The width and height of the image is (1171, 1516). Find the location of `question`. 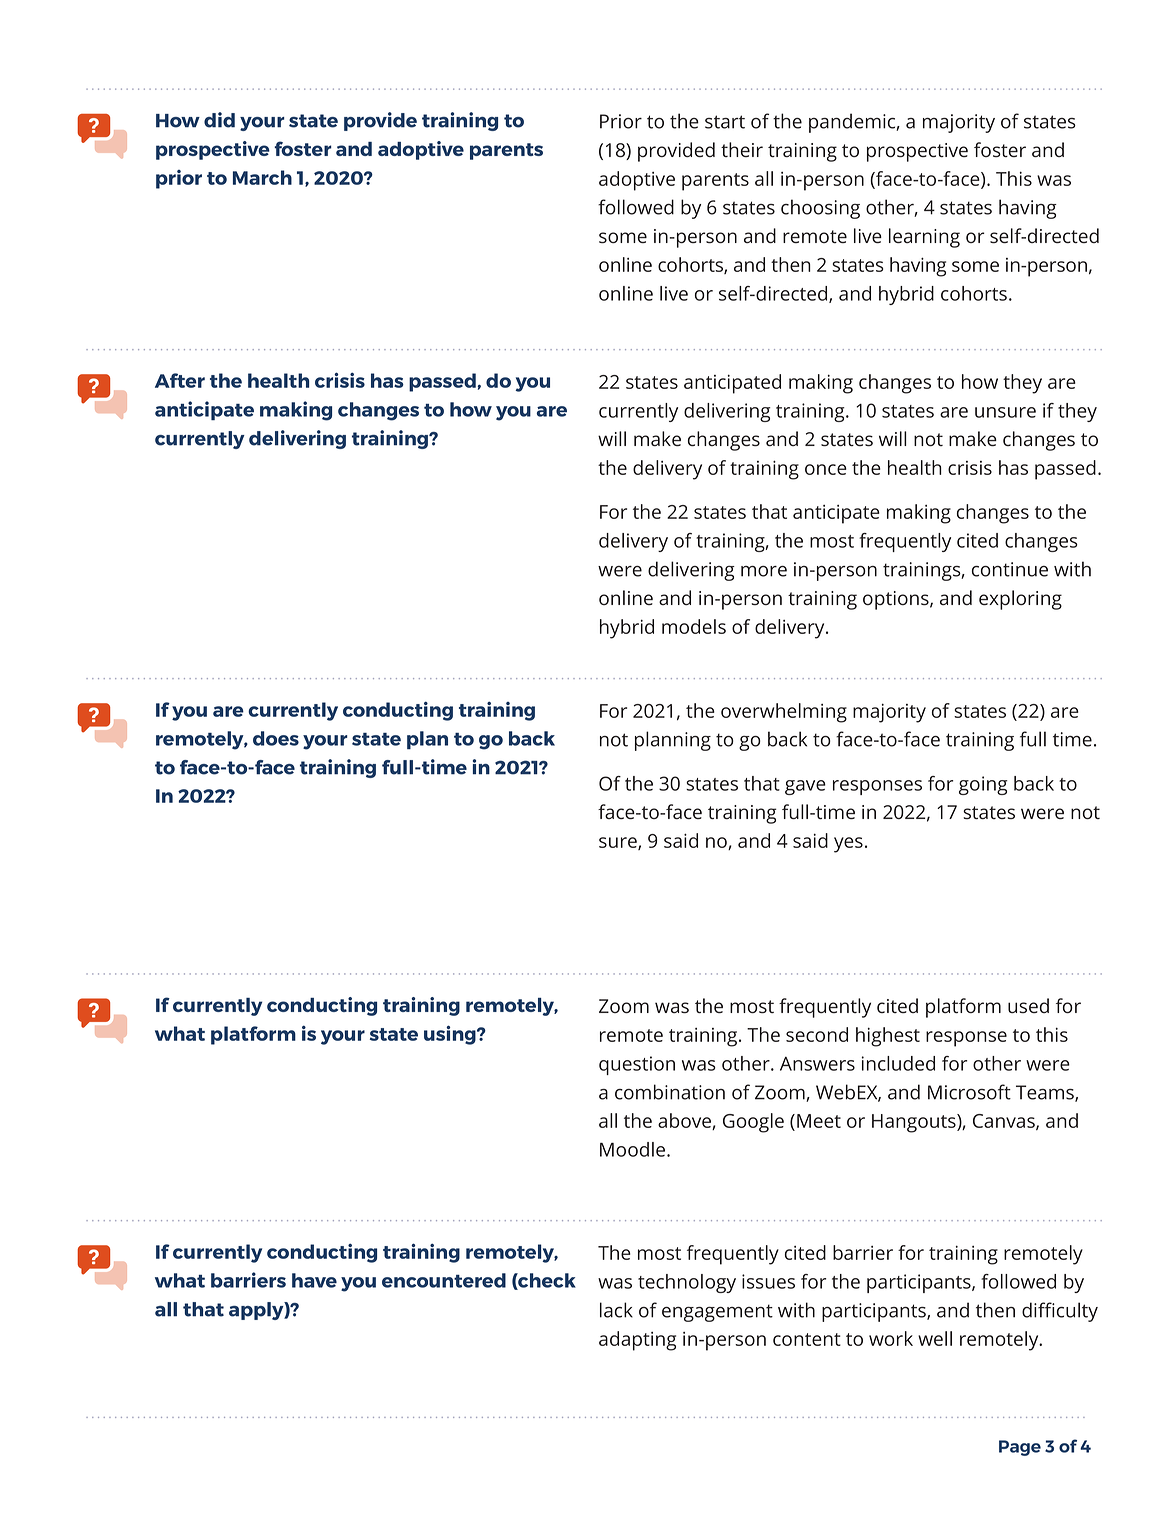

question is located at coordinates (637, 1065).
